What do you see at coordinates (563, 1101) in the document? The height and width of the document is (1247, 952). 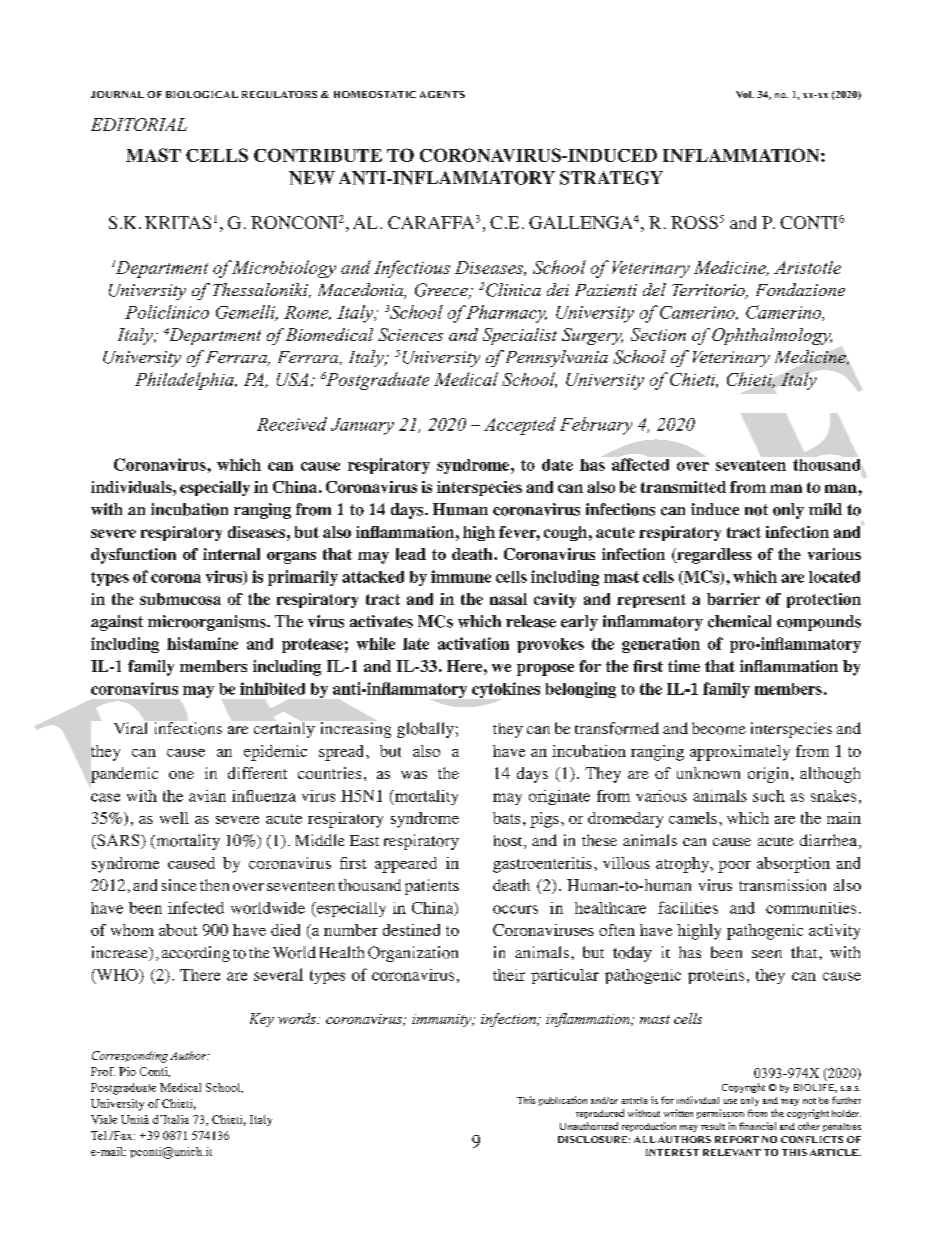 I see `publication` at bounding box center [563, 1101].
